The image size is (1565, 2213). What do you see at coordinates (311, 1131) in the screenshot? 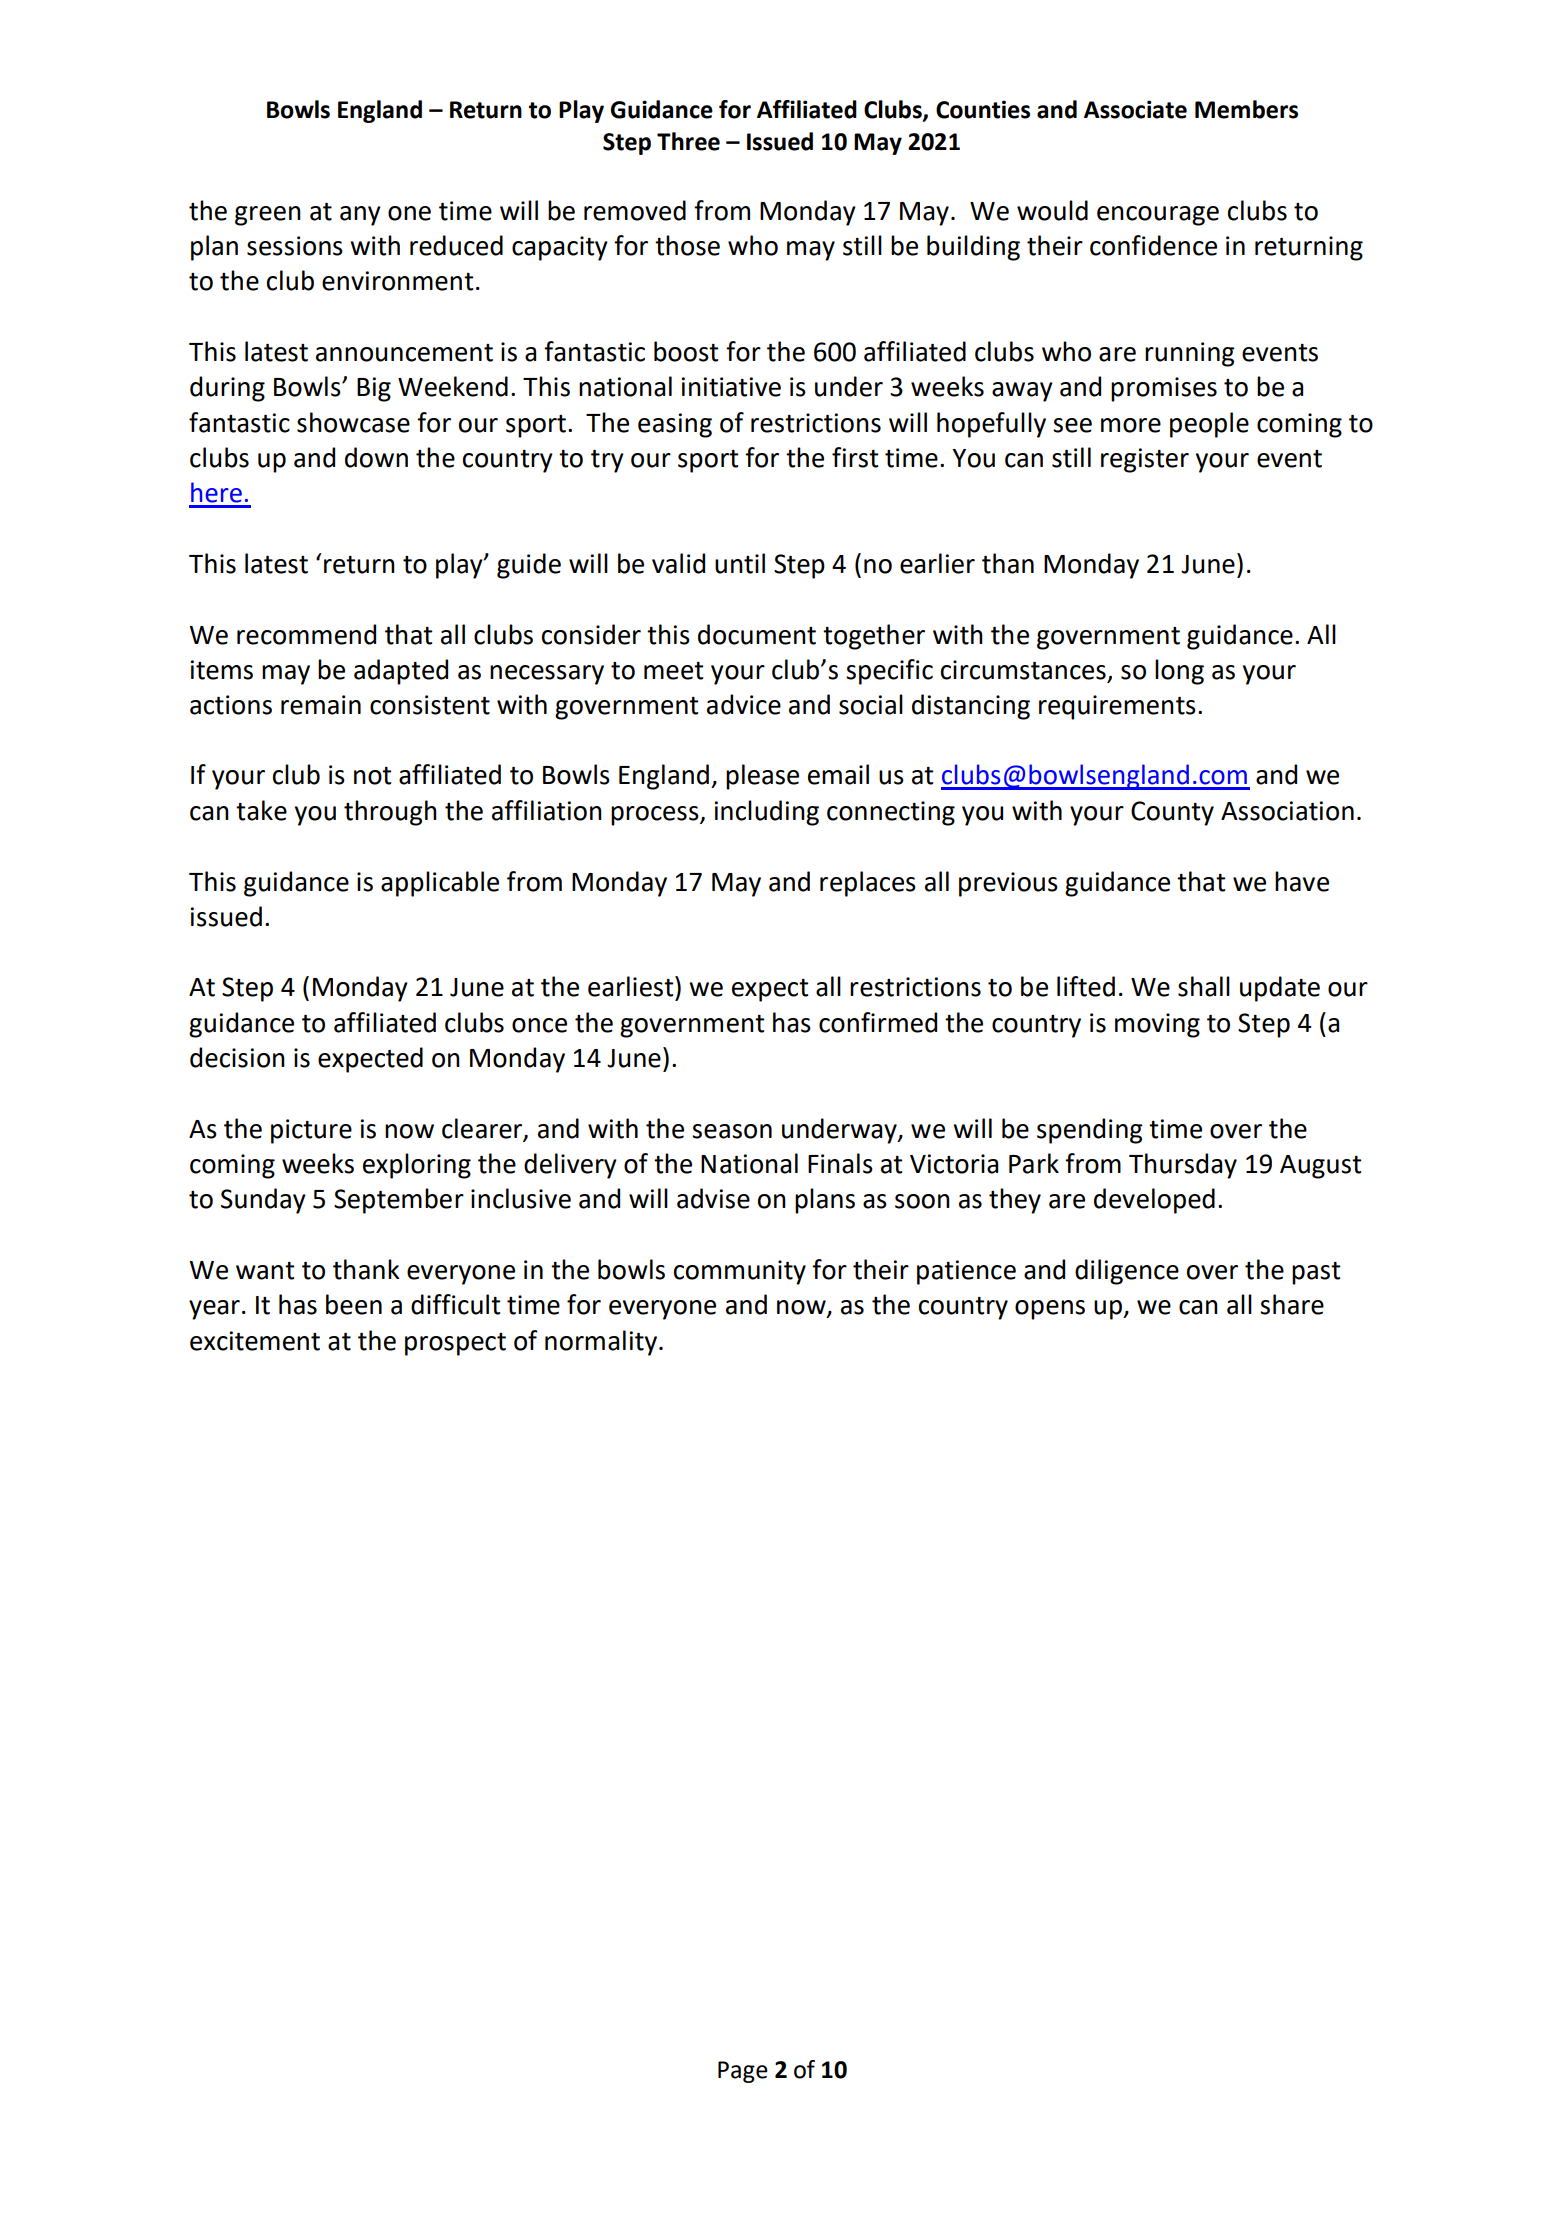
I see `picture` at bounding box center [311, 1131].
